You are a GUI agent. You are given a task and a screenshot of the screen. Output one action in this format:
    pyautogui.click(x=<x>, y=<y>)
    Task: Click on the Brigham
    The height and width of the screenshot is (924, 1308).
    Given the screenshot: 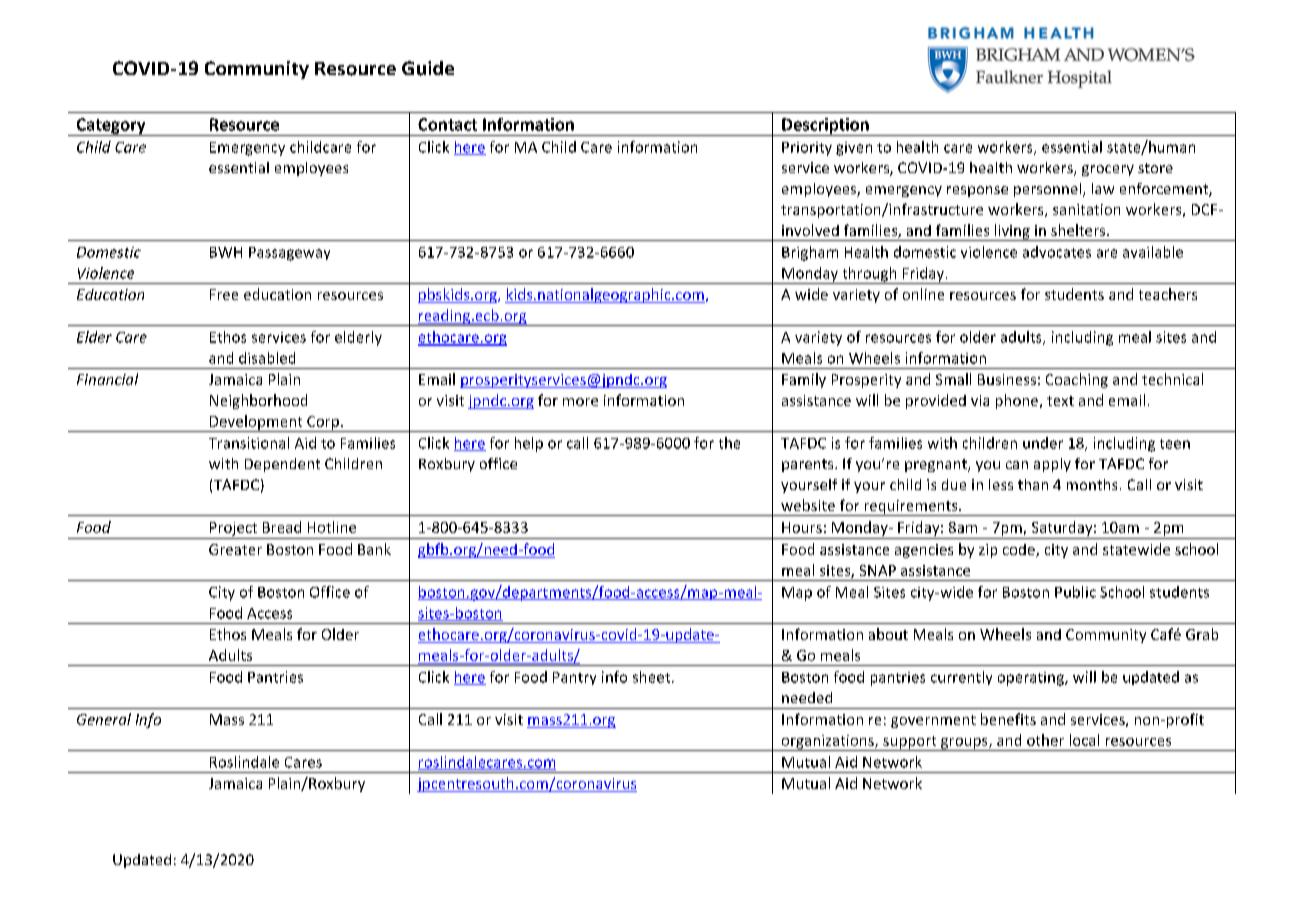 What is the action you would take?
    pyautogui.click(x=810, y=253)
